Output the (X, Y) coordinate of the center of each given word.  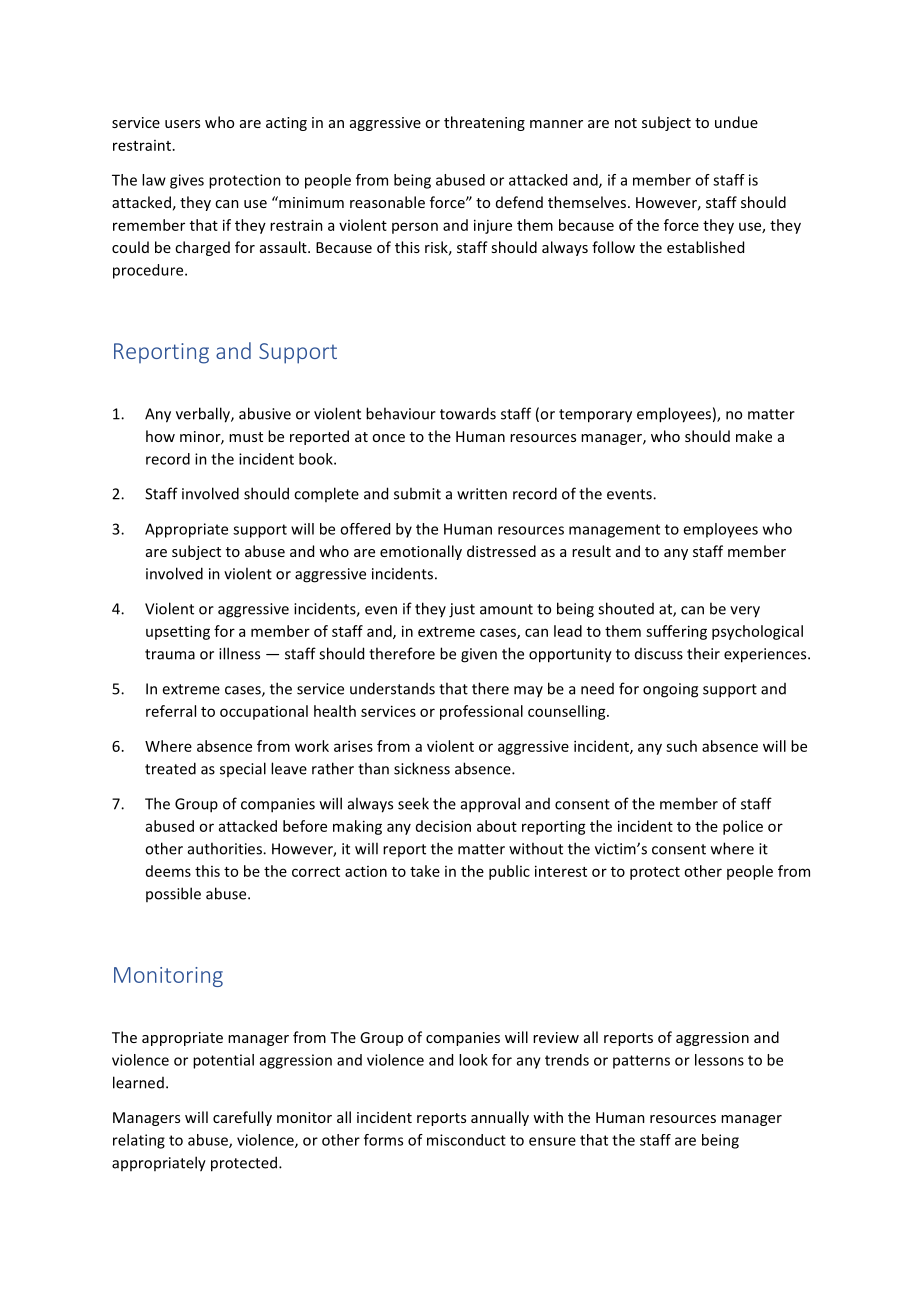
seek (413, 803)
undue (736, 122)
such (681, 746)
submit (417, 493)
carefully (242, 1118)
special (243, 769)
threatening (484, 123)
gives (187, 181)
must (246, 437)
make (754, 436)
